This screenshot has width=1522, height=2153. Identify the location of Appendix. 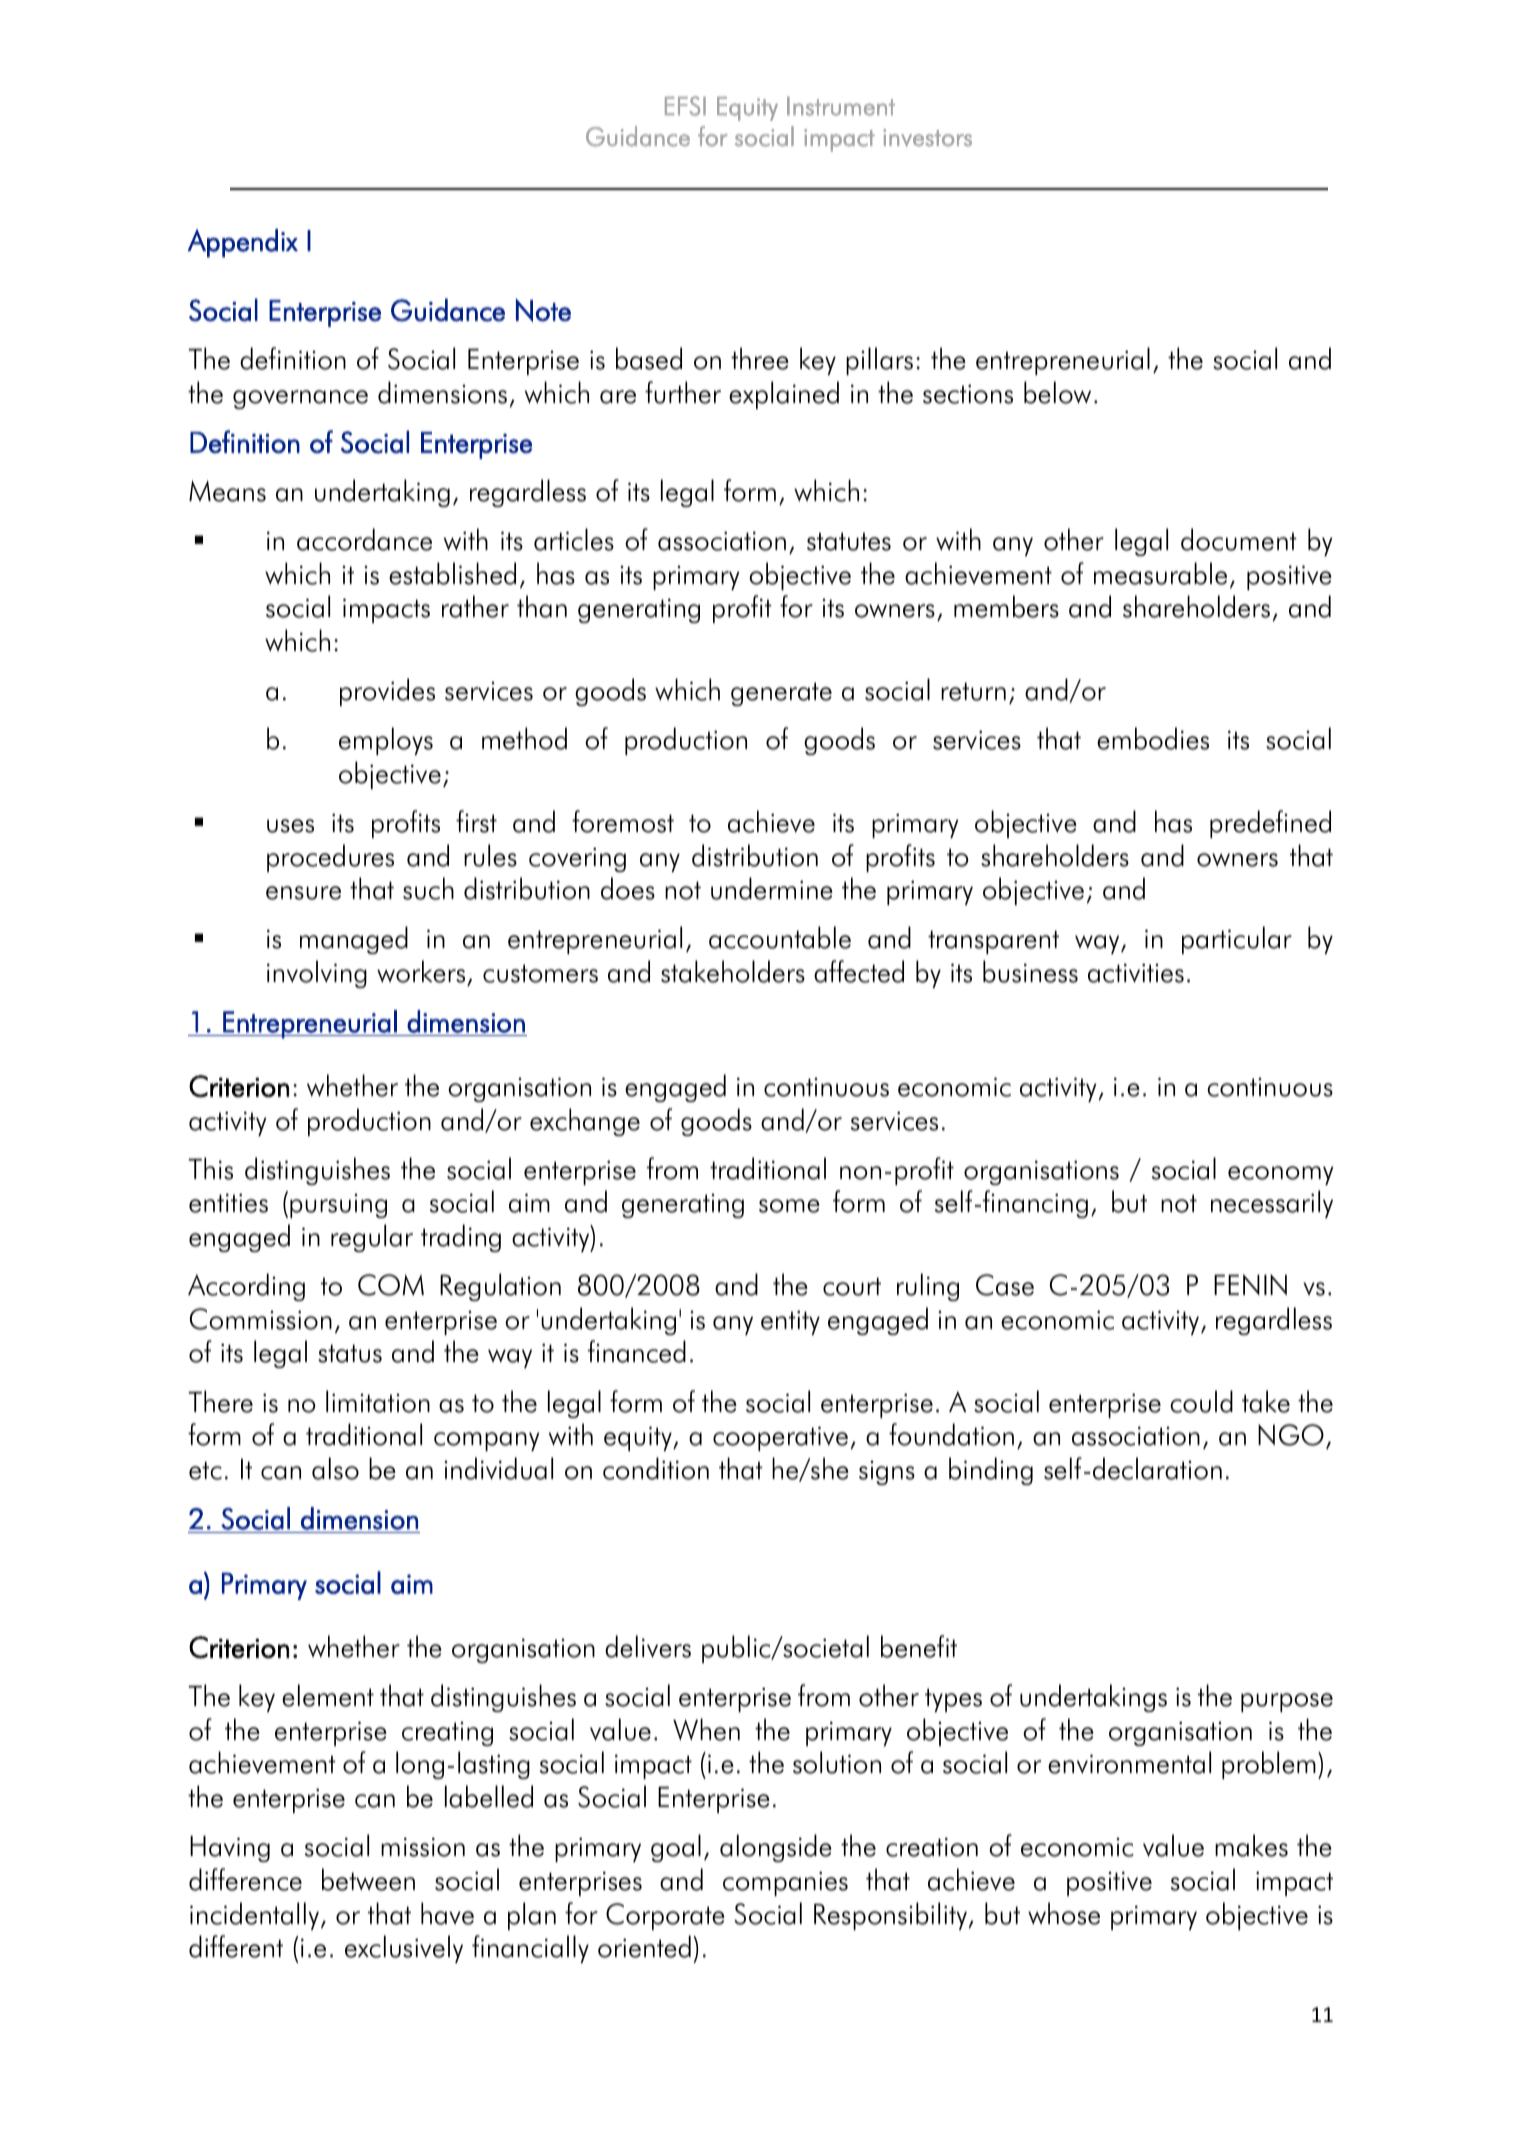
(243, 243).
